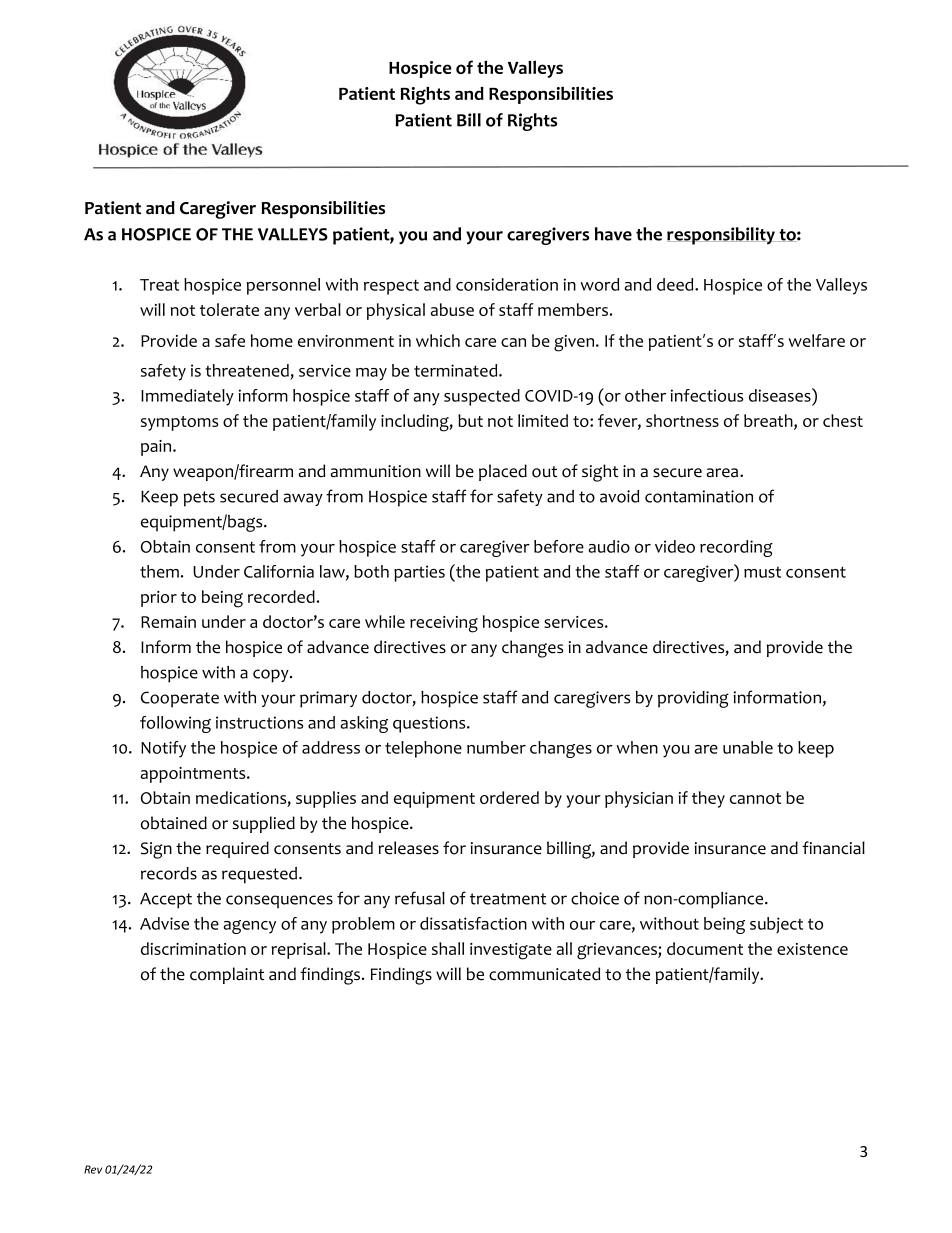  Describe the element at coordinates (736, 548) in the document. I see `recording` at that location.
